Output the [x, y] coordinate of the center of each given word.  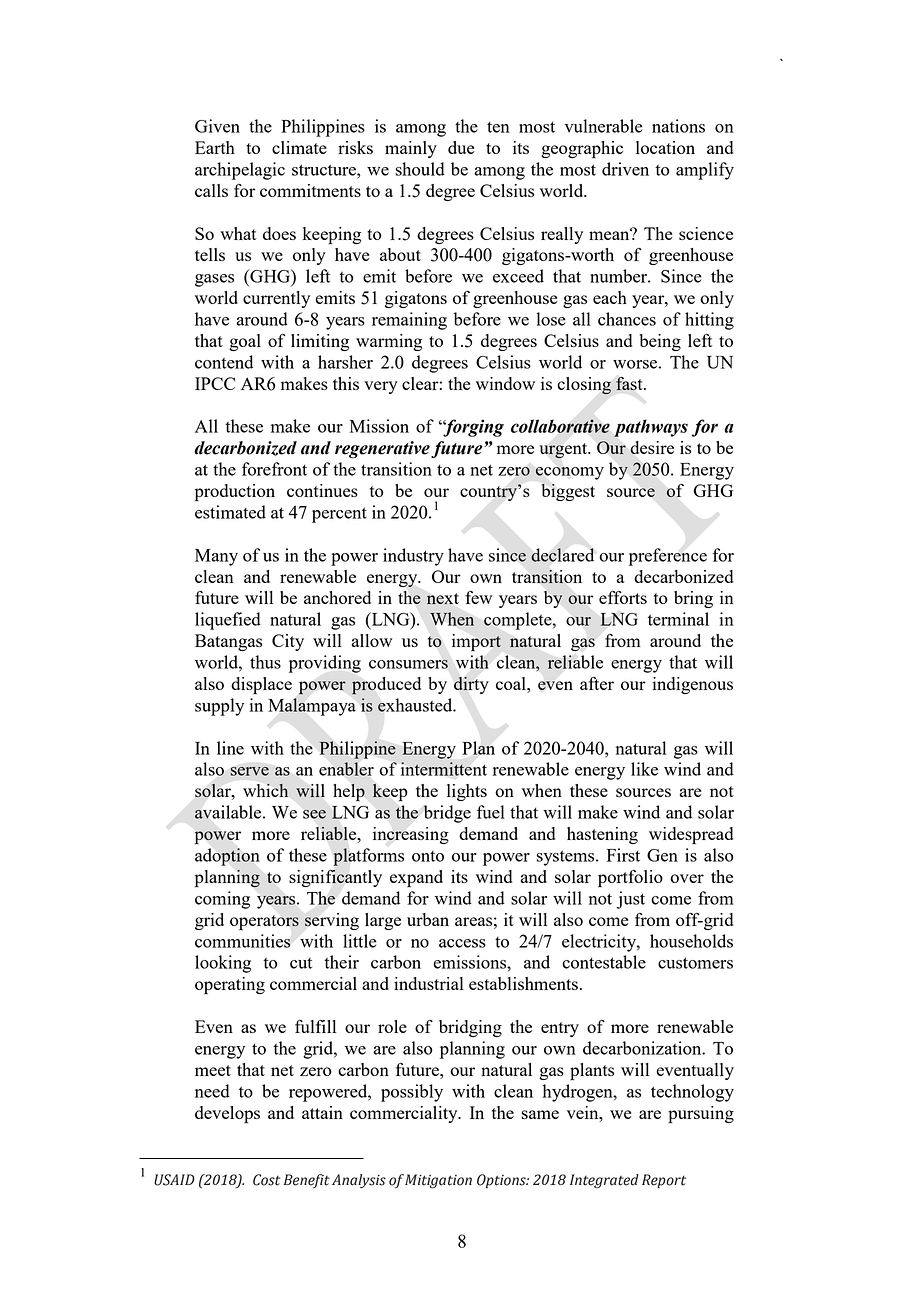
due [461, 147]
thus [265, 662]
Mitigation [438, 1181]
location [665, 147]
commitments [310, 190]
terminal [678, 619]
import [476, 642]
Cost [266, 1180]
